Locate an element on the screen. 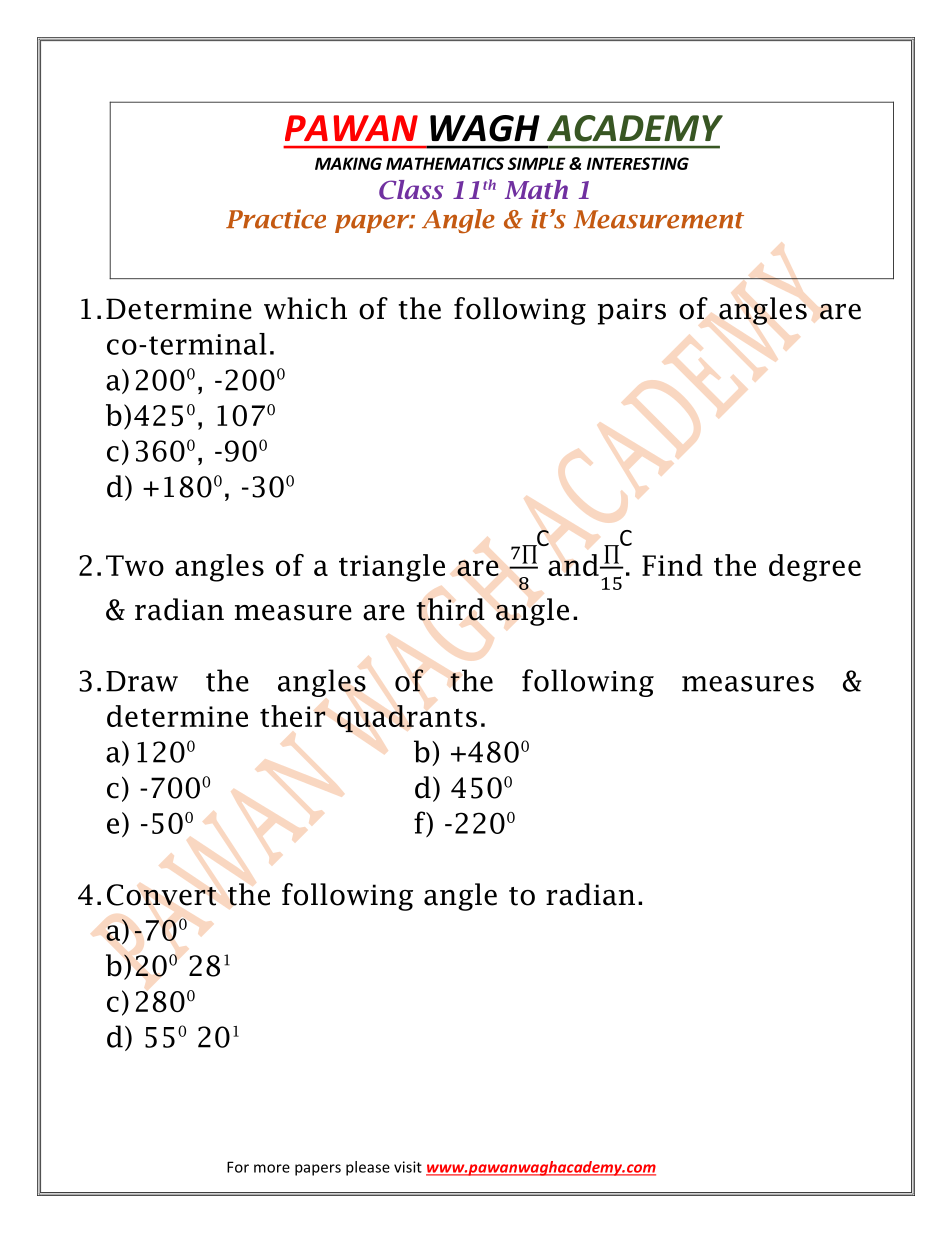 The width and height of the screenshot is (952, 1233). which is located at coordinates (305, 308).
